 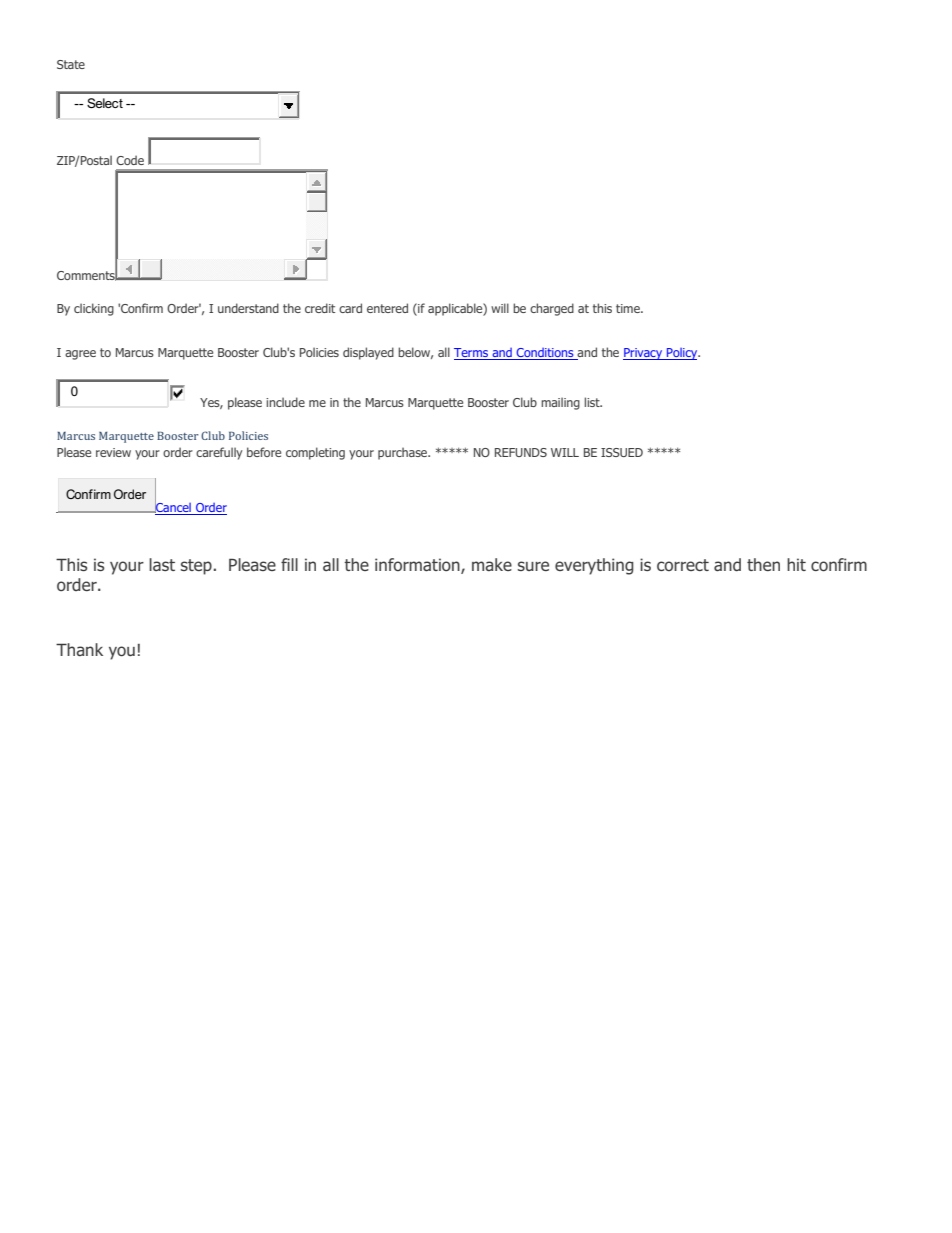 I want to click on time, so click(x=629, y=308).
